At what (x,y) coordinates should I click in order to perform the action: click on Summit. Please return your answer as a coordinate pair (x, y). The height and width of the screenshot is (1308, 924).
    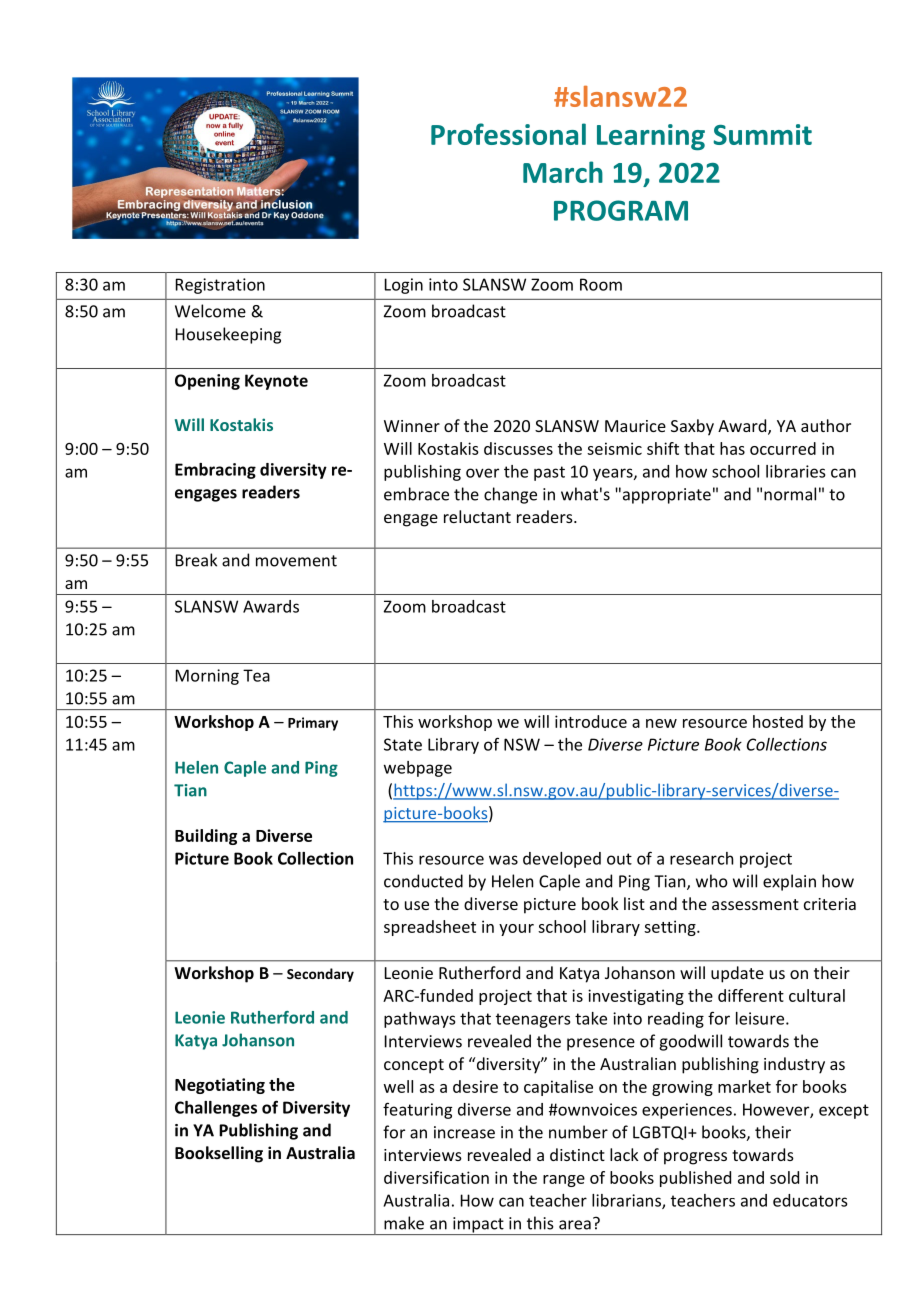
    Looking at the image, I should click on (763, 134).
